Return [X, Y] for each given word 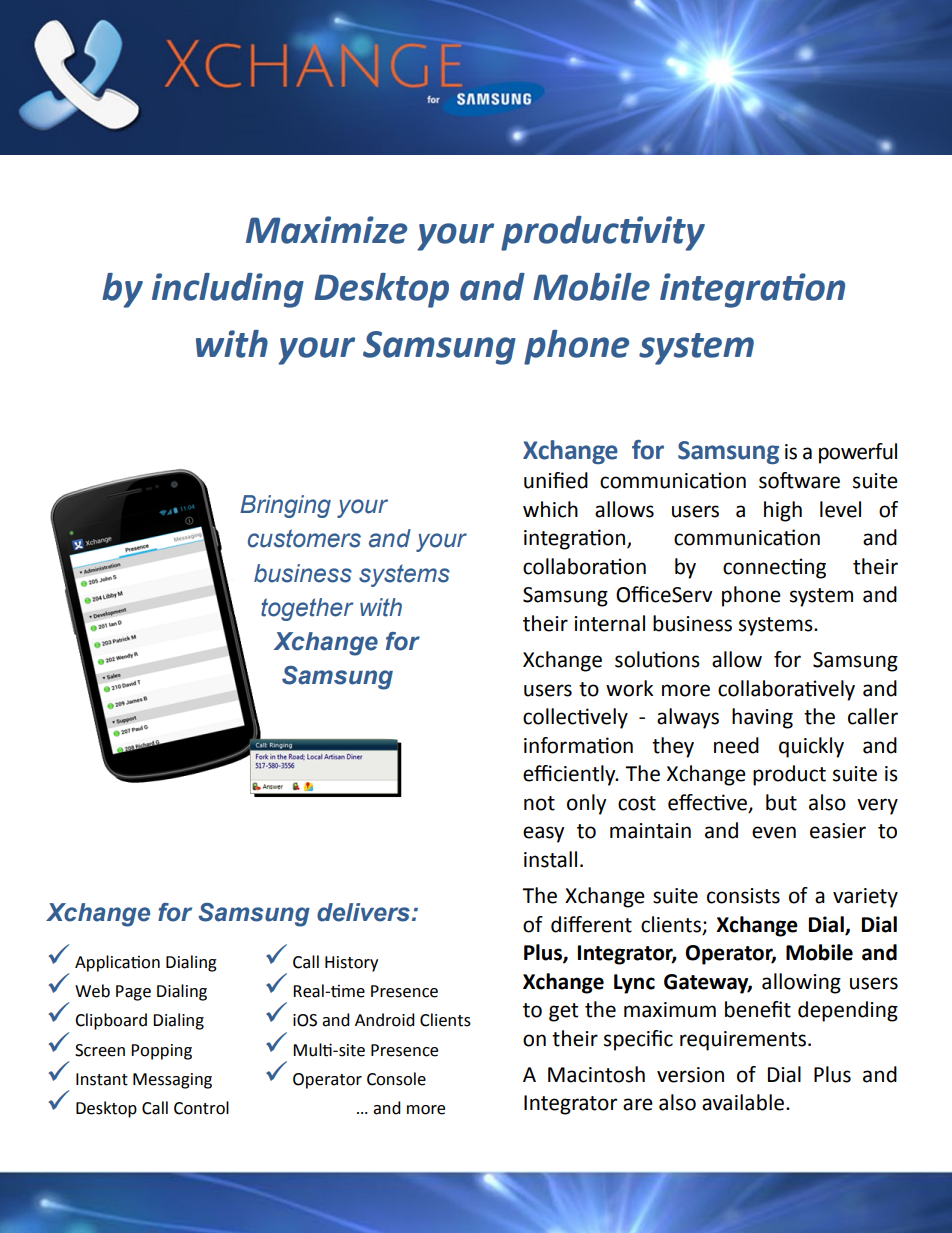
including [228, 290]
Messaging [172, 1081]
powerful [858, 453]
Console [396, 1079]
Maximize [326, 230]
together [307, 609]
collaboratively [786, 690]
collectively [575, 718]
